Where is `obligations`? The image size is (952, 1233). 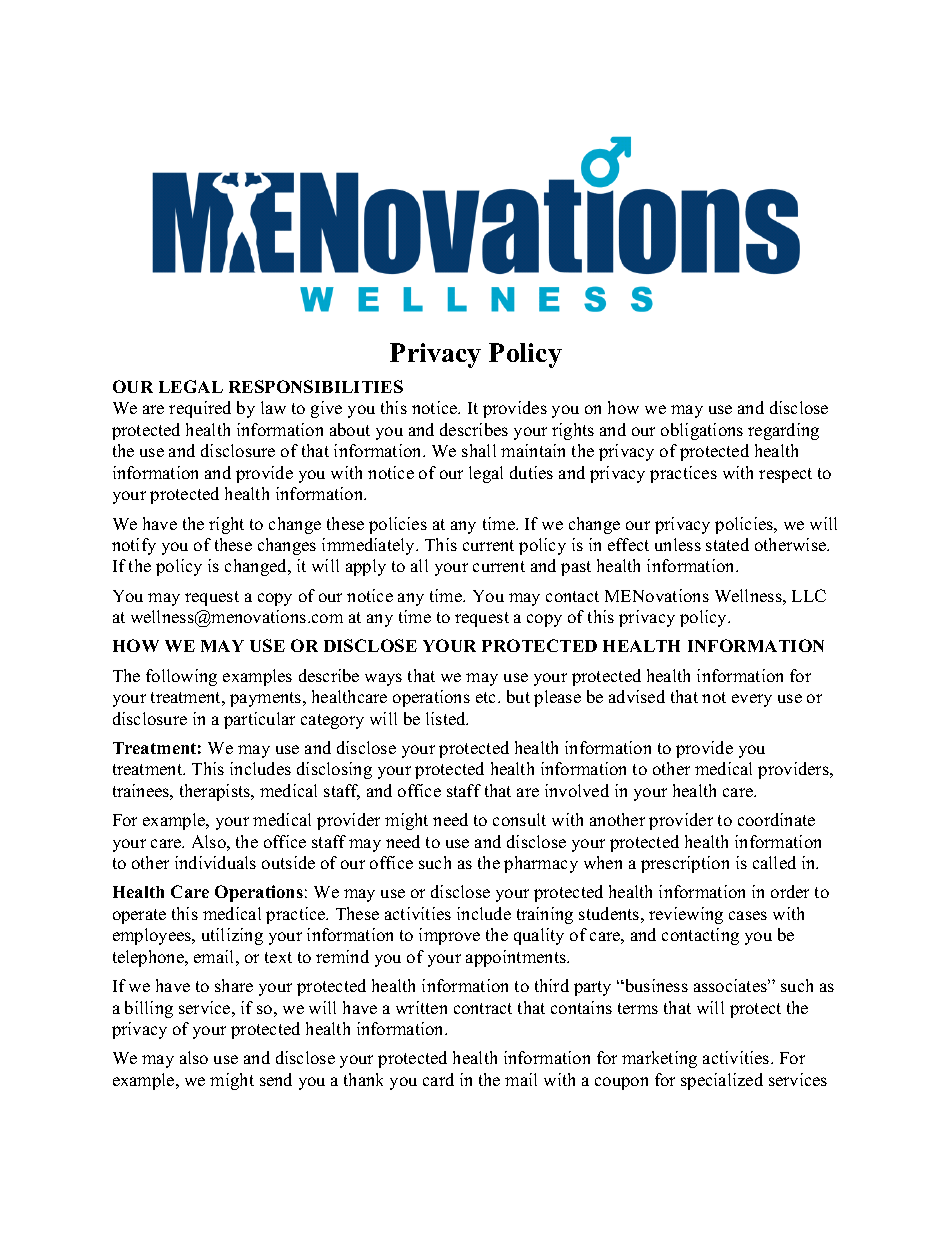
obligations is located at coordinates (702, 431).
